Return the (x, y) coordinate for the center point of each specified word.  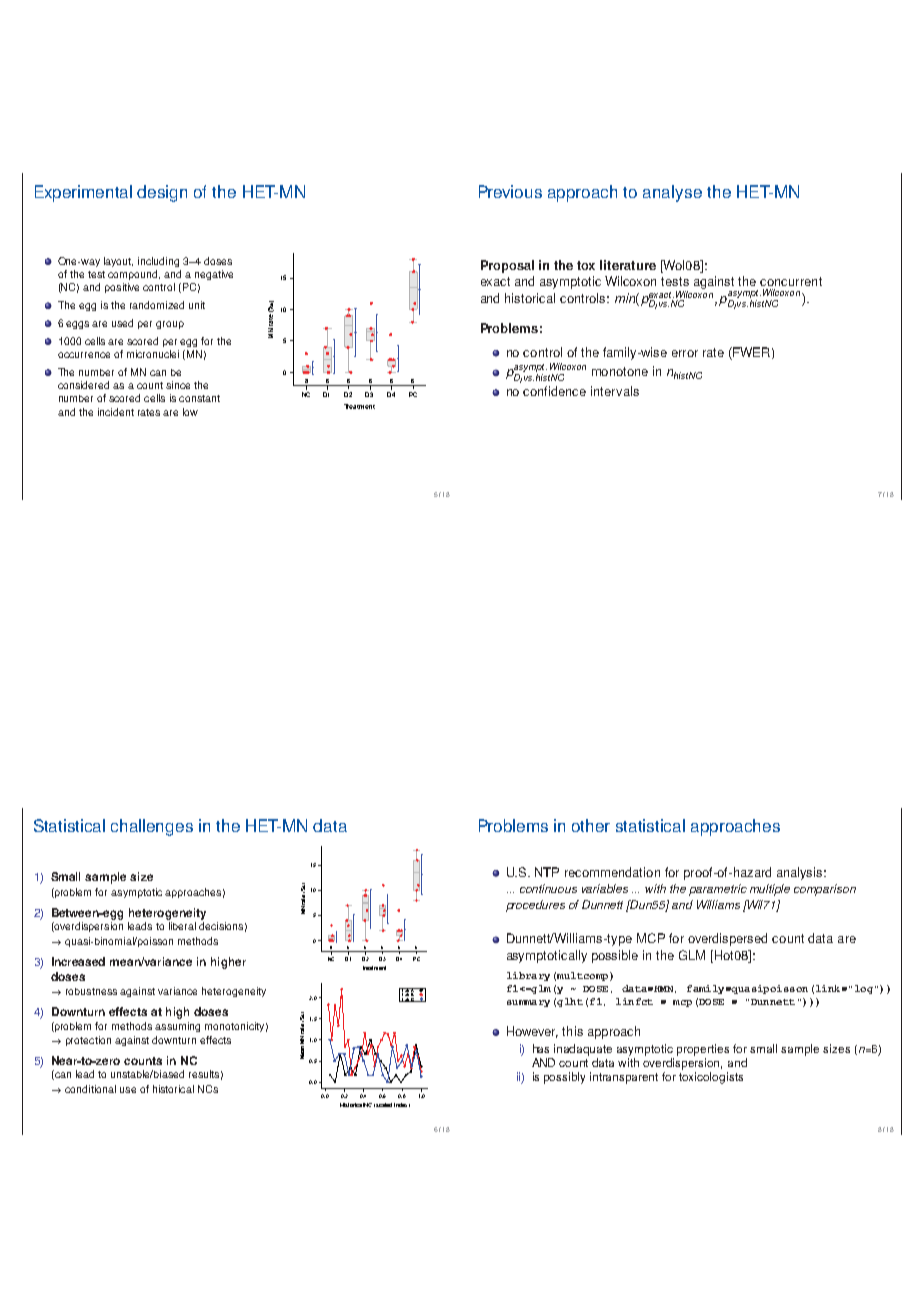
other (591, 825)
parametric (718, 890)
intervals (615, 391)
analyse (672, 193)
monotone (620, 371)
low (190, 412)
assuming (177, 1027)
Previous (510, 191)
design (162, 193)
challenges (152, 827)
